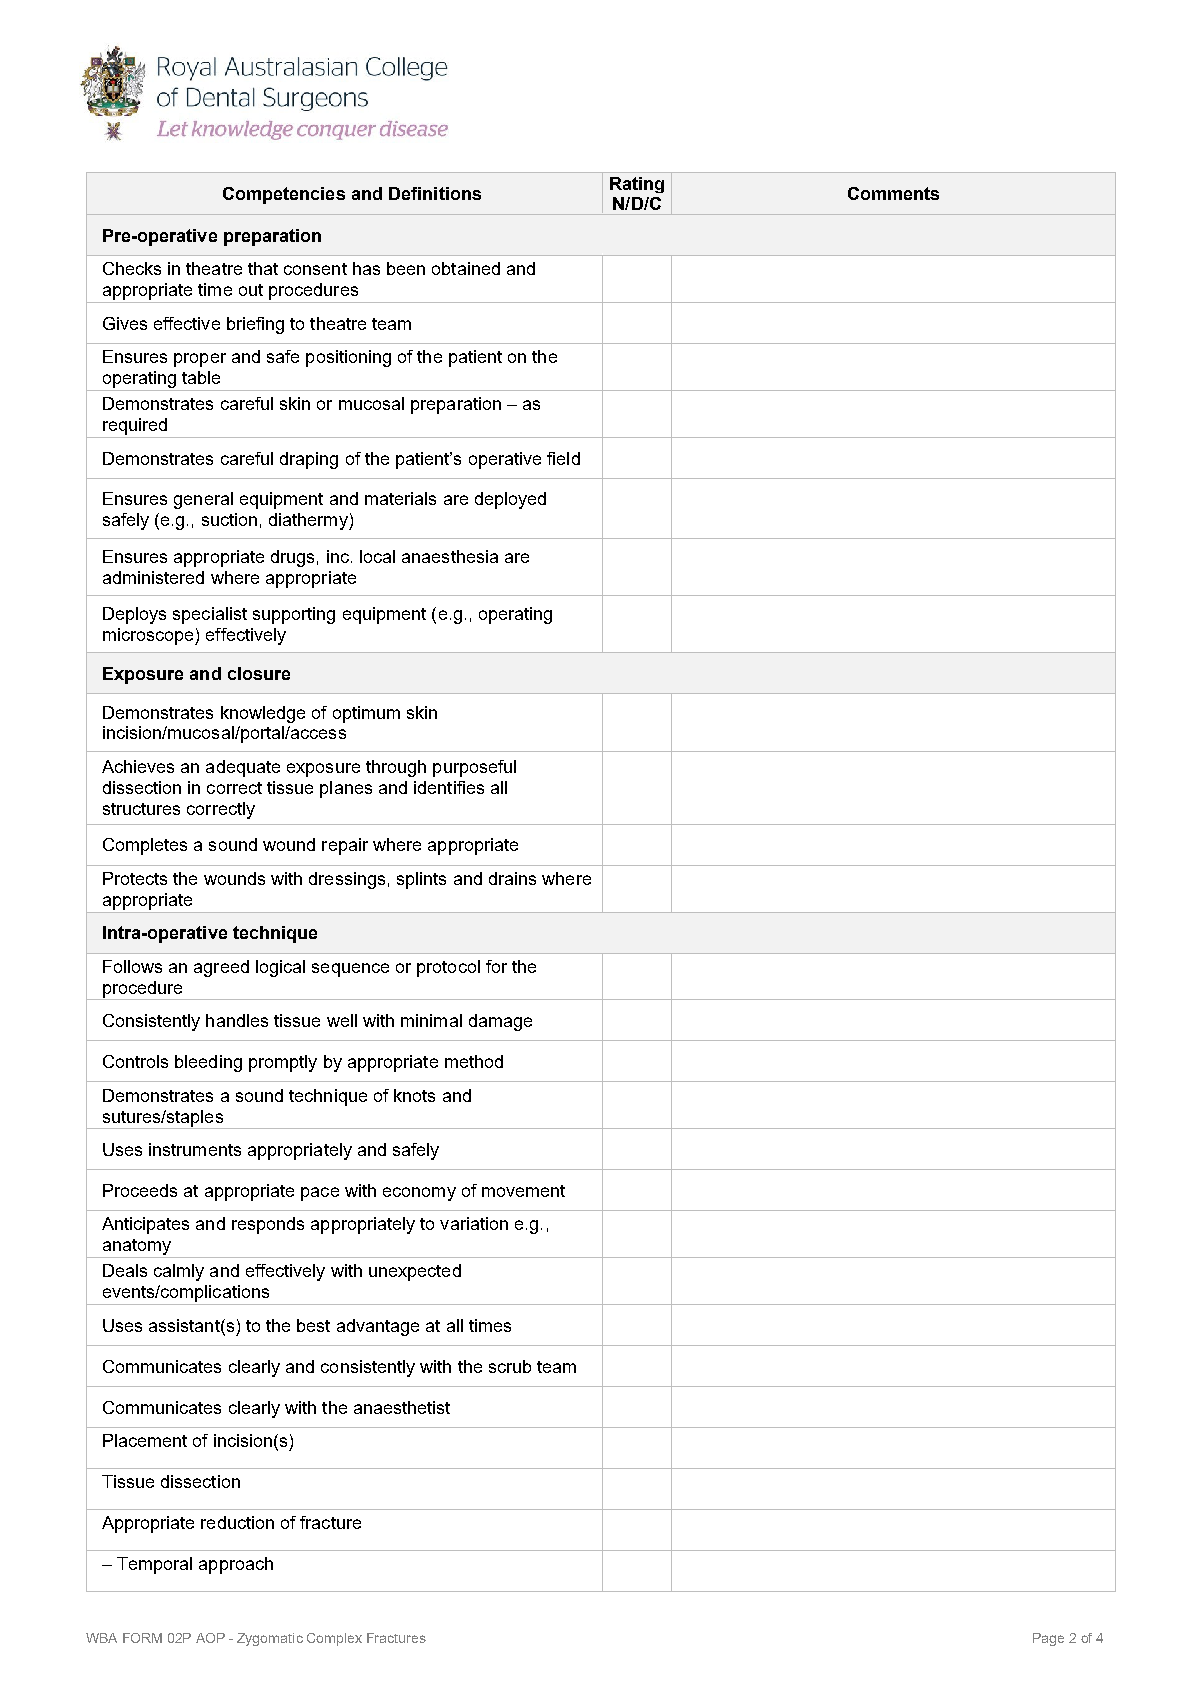 The height and width of the image is (1698, 1201). Describe the element at coordinates (510, 500) in the image. I see `deployed` at that location.
